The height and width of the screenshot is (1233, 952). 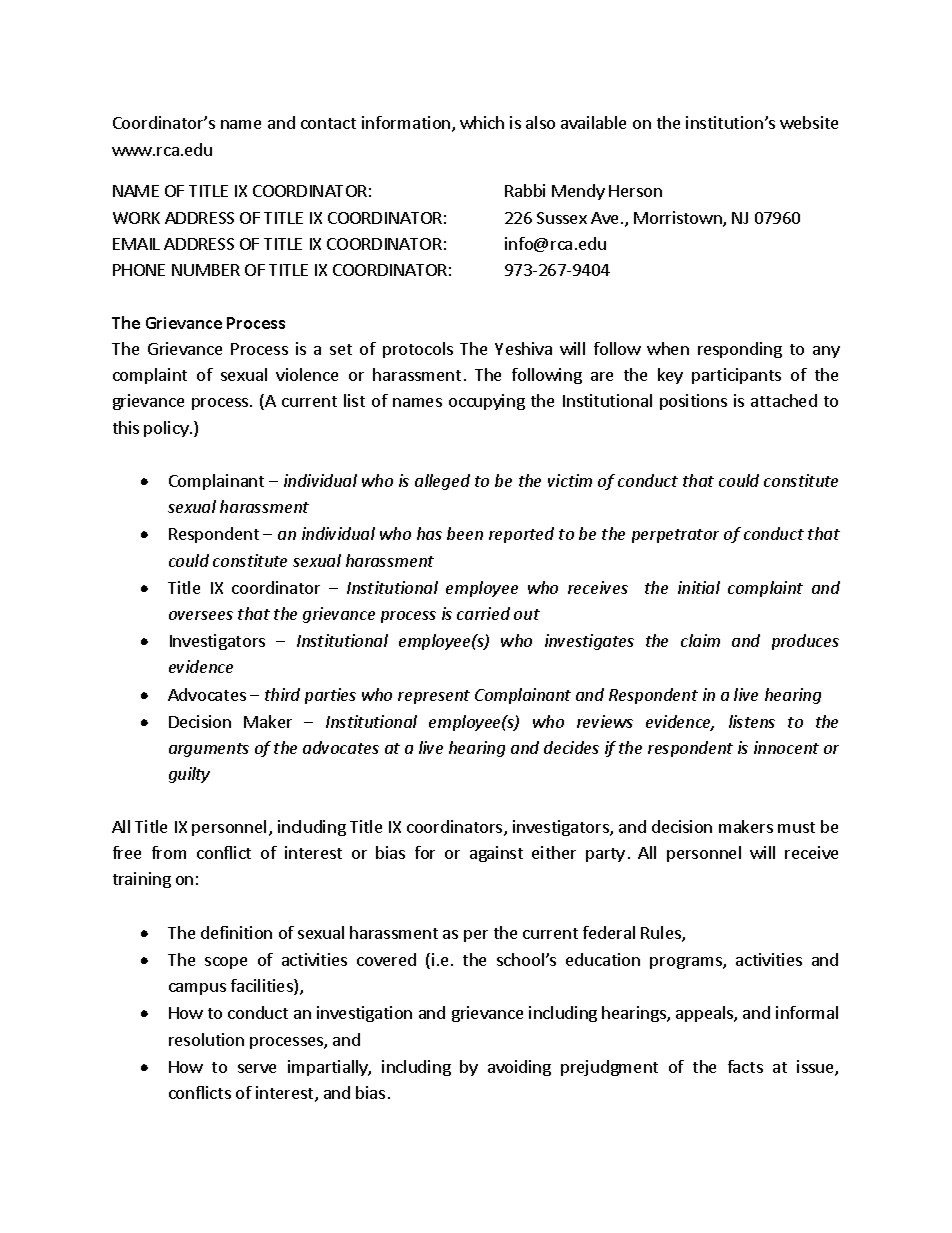 I want to click on policy, so click(x=167, y=429).
